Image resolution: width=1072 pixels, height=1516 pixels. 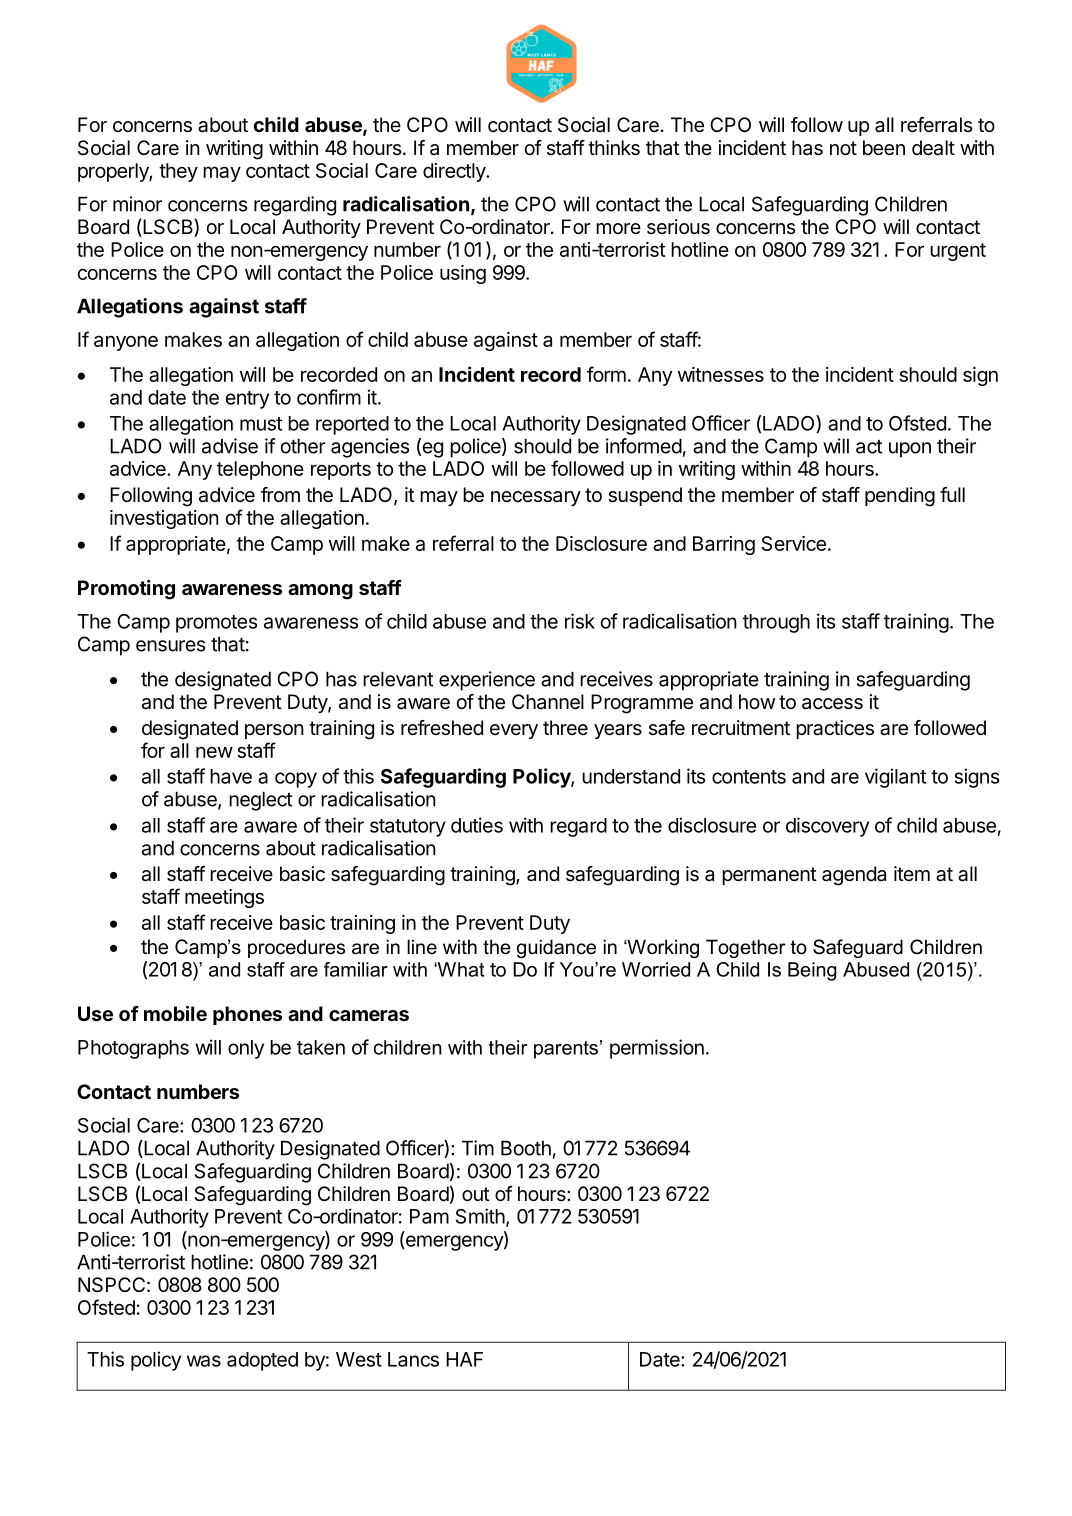 What do you see at coordinates (614, 148) in the screenshot?
I see `thinks` at bounding box center [614, 148].
